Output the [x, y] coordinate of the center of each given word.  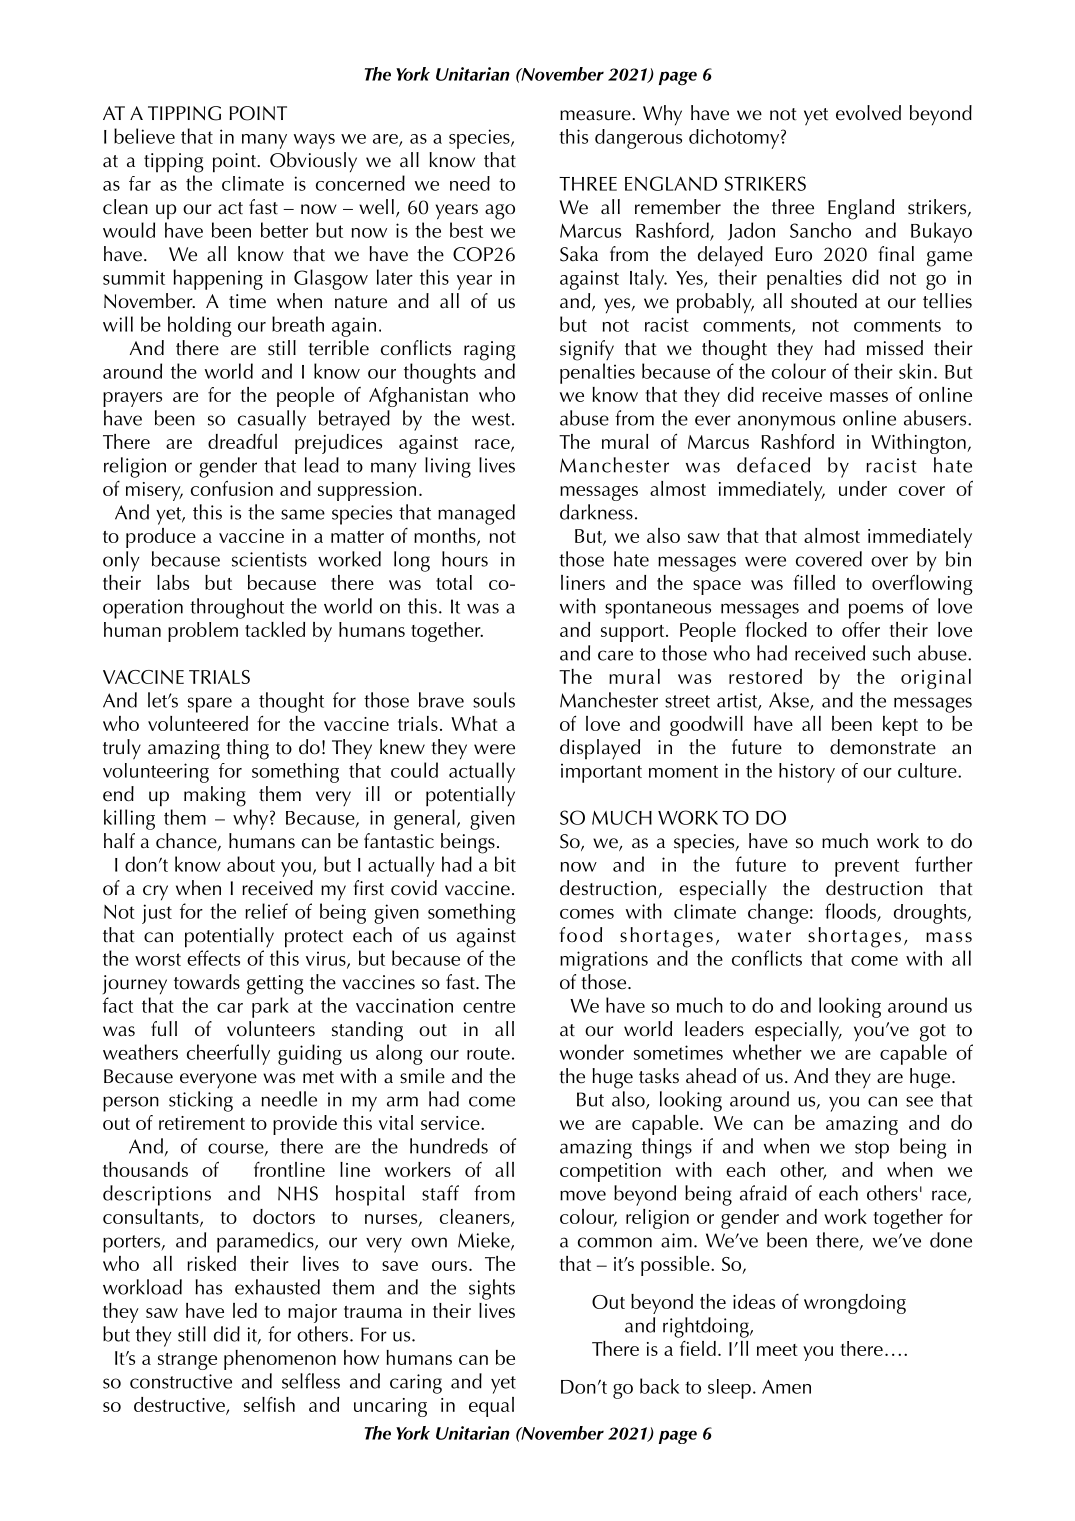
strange [187, 1361]
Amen [786, 1386]
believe [144, 136]
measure [596, 115]
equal [491, 1407]
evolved [868, 113]
